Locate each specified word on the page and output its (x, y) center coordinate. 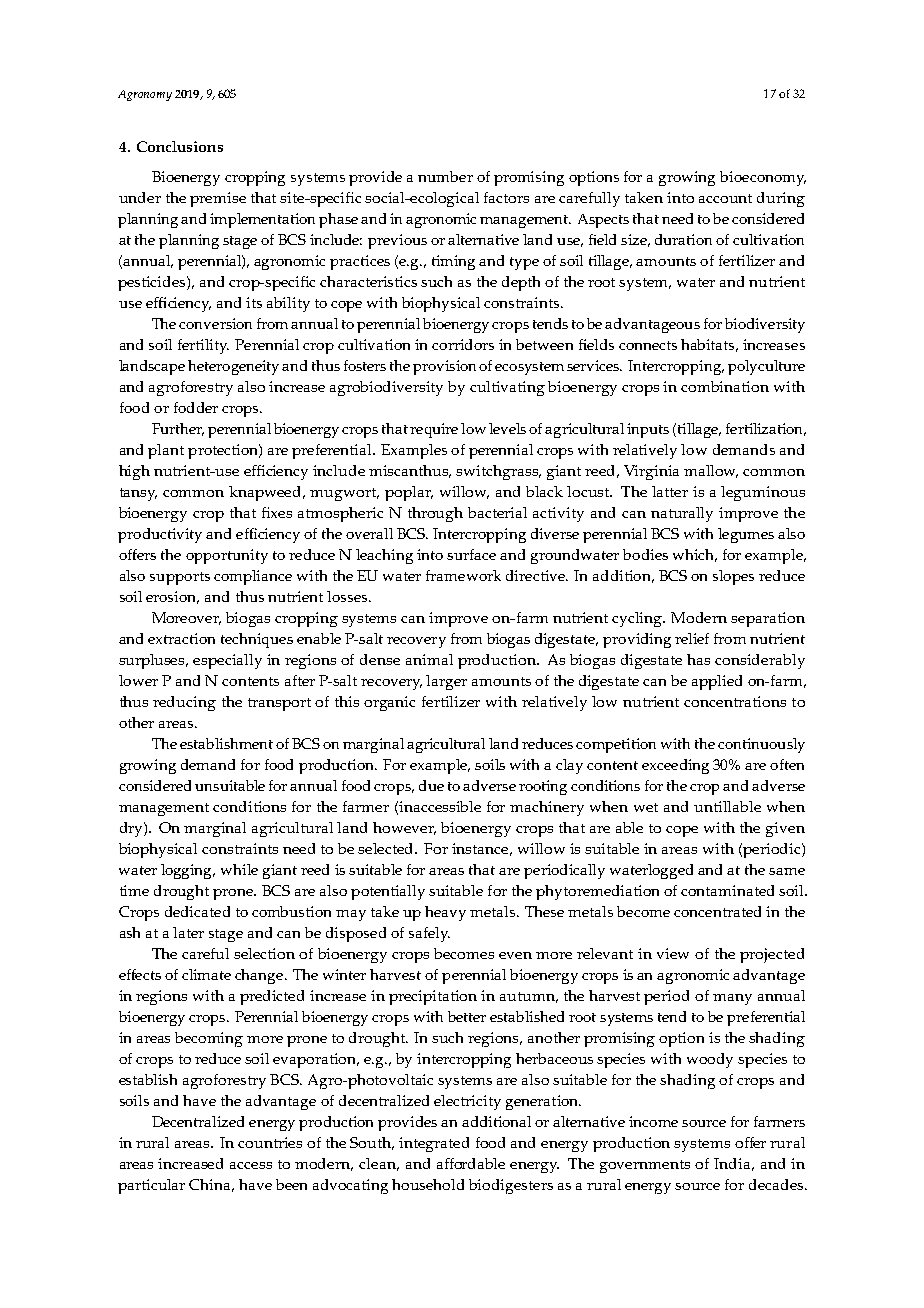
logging (188, 871)
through (435, 514)
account (725, 198)
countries (270, 1142)
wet (646, 807)
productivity (160, 535)
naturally (682, 514)
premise (218, 199)
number (445, 176)
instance (482, 849)
